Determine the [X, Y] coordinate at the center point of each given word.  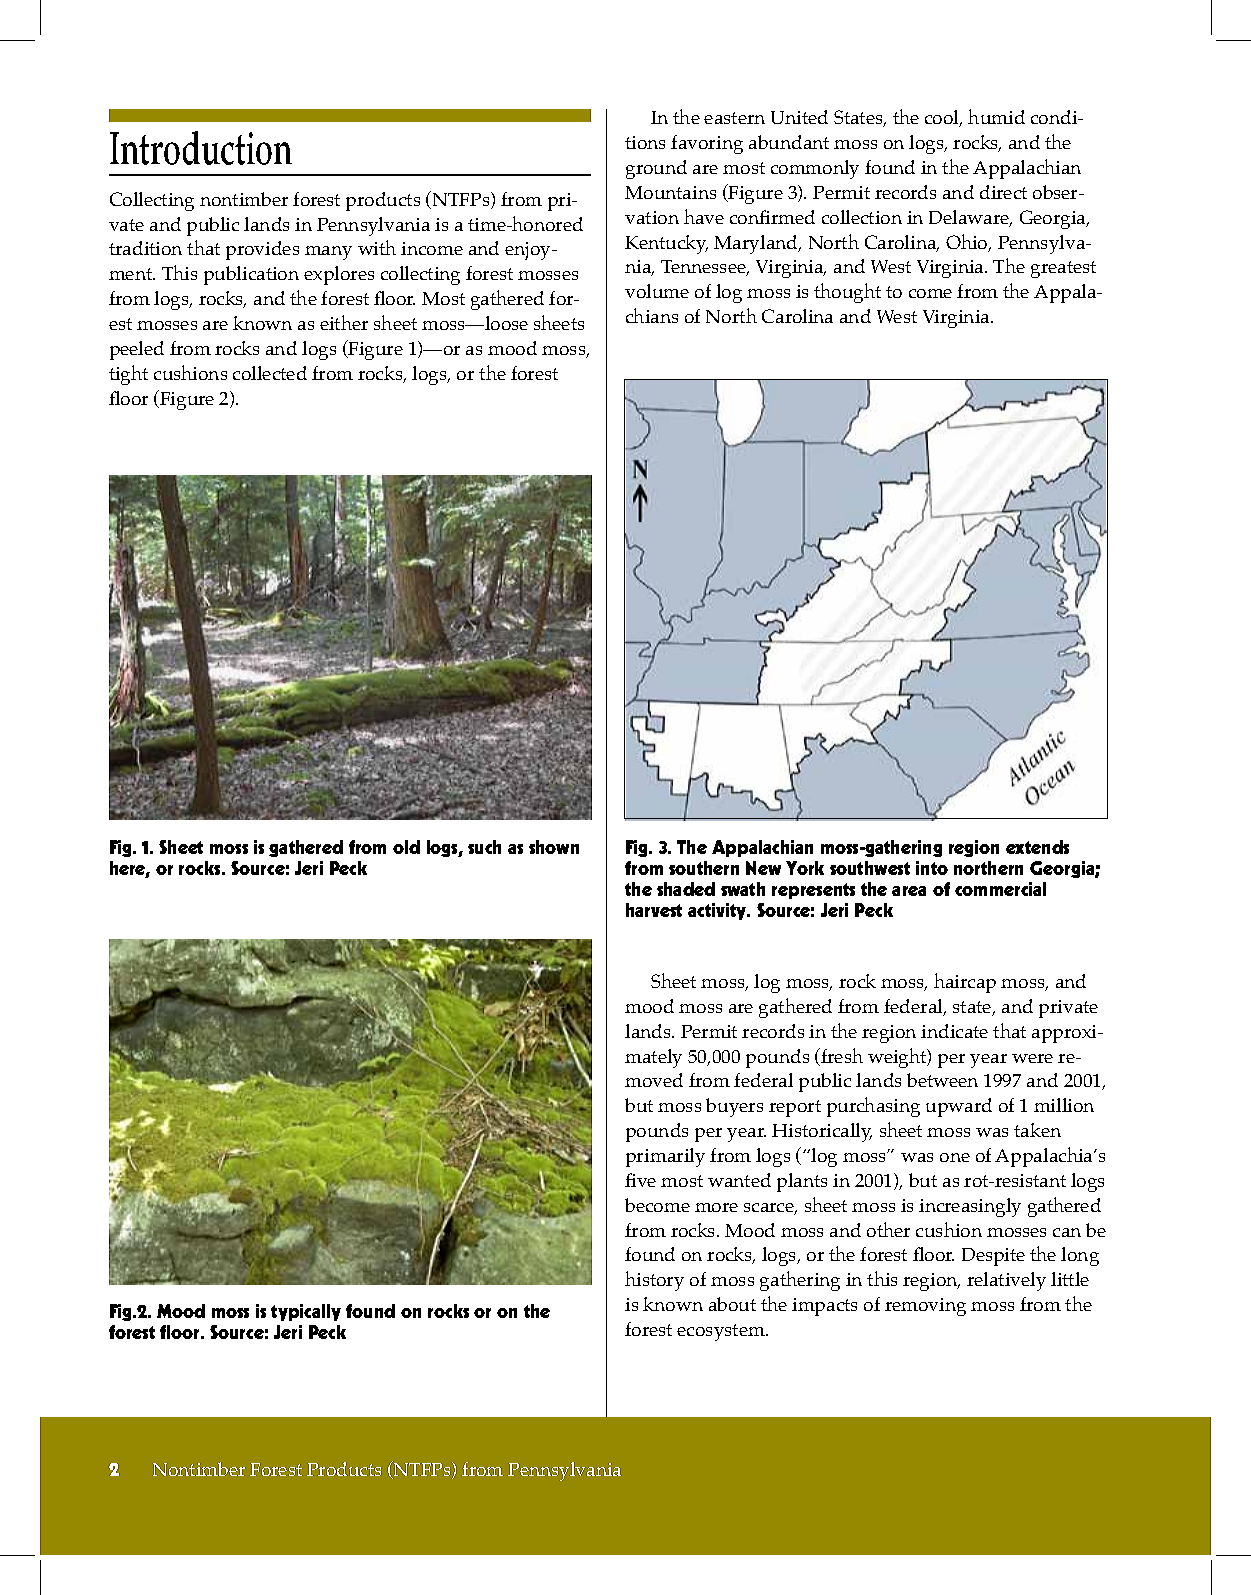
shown [554, 847]
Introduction [201, 148]
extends [1037, 847]
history [654, 1281]
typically [306, 1312]
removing [925, 1307]
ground [656, 169]
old [406, 847]
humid [996, 116]
